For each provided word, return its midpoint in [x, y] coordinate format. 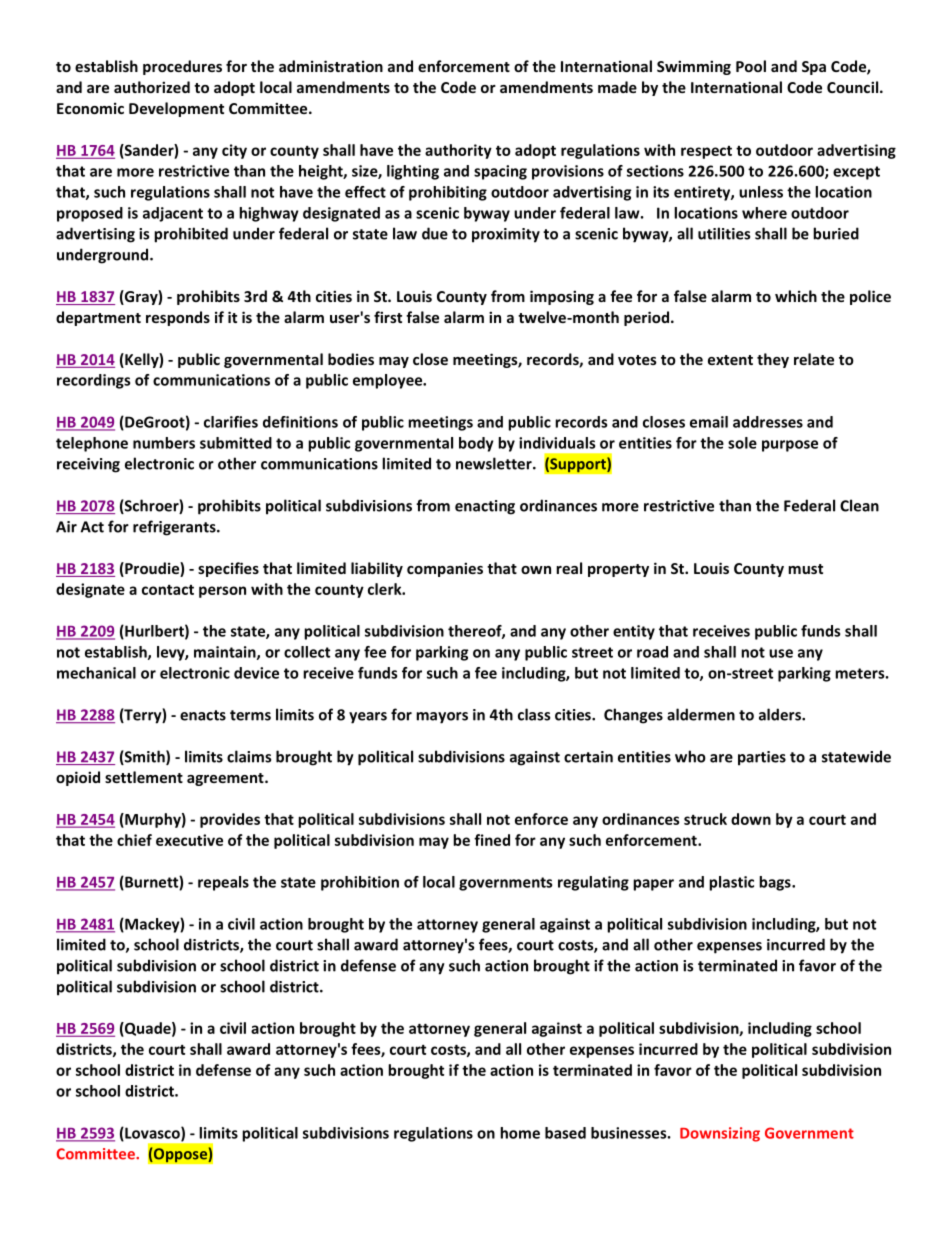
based [565, 1133]
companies [445, 569]
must [805, 569]
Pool [751, 66]
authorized [152, 87]
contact [168, 590]
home [520, 1133]
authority [458, 151]
